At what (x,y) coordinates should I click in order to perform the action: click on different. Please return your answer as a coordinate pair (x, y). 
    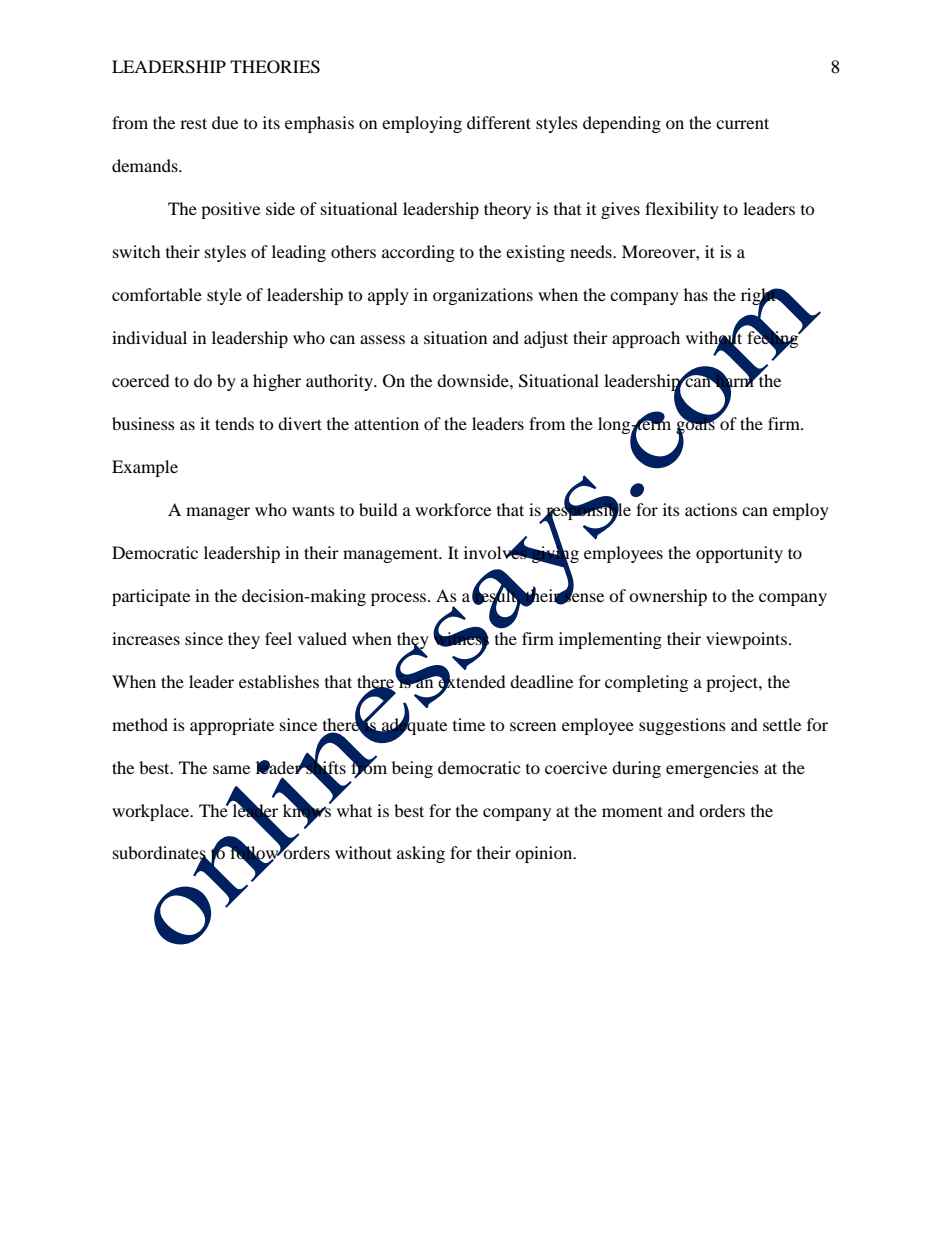
    Looking at the image, I should click on (499, 122).
